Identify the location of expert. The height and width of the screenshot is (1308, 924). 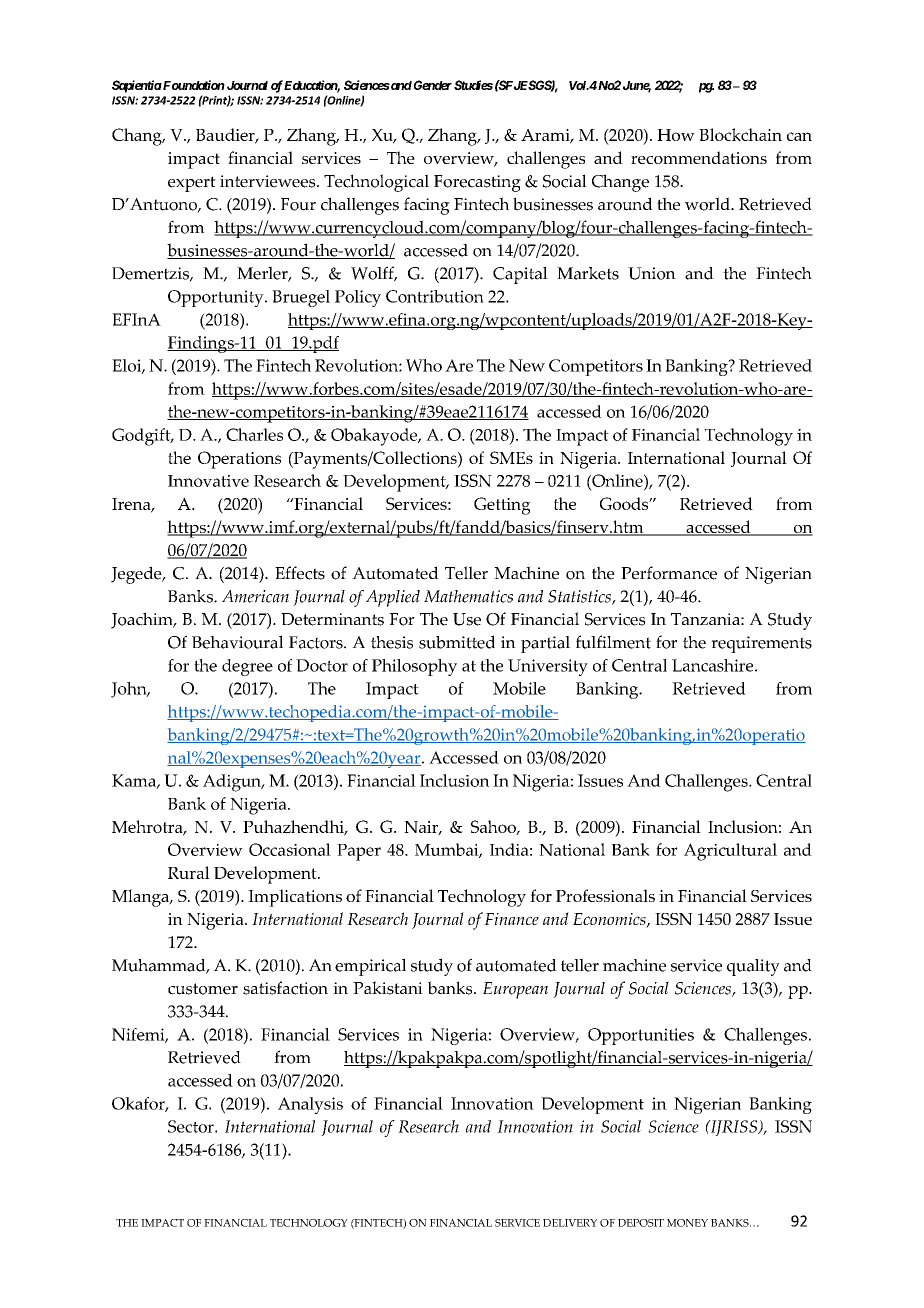
(192, 184).
